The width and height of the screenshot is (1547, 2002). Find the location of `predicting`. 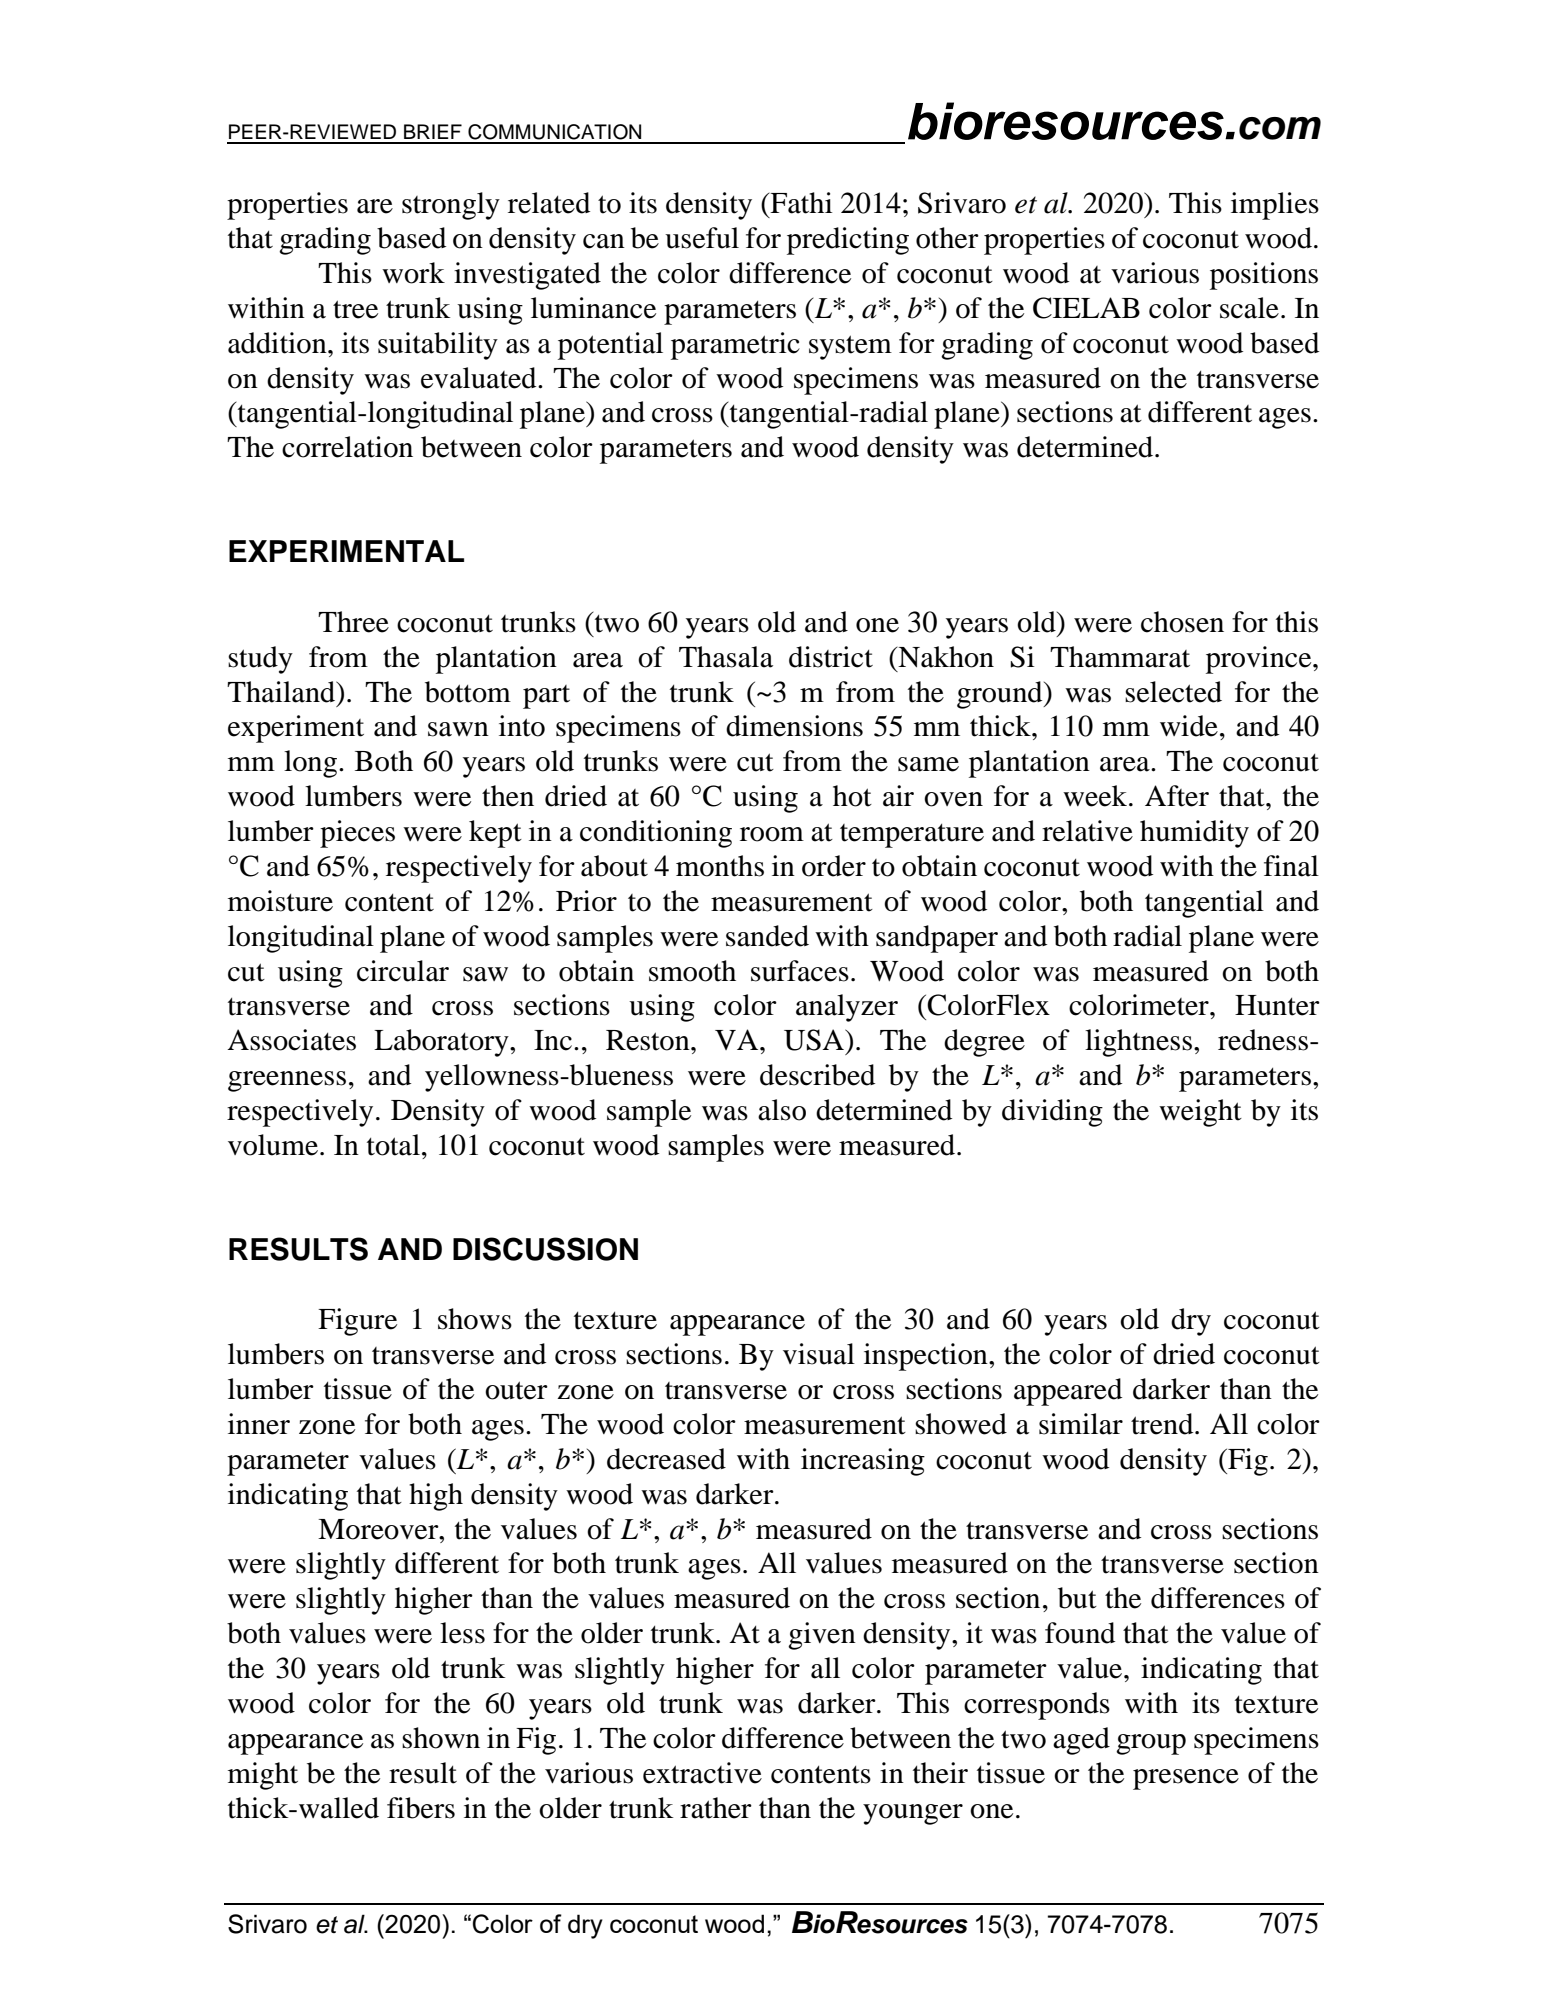

predicting is located at coordinates (848, 241).
